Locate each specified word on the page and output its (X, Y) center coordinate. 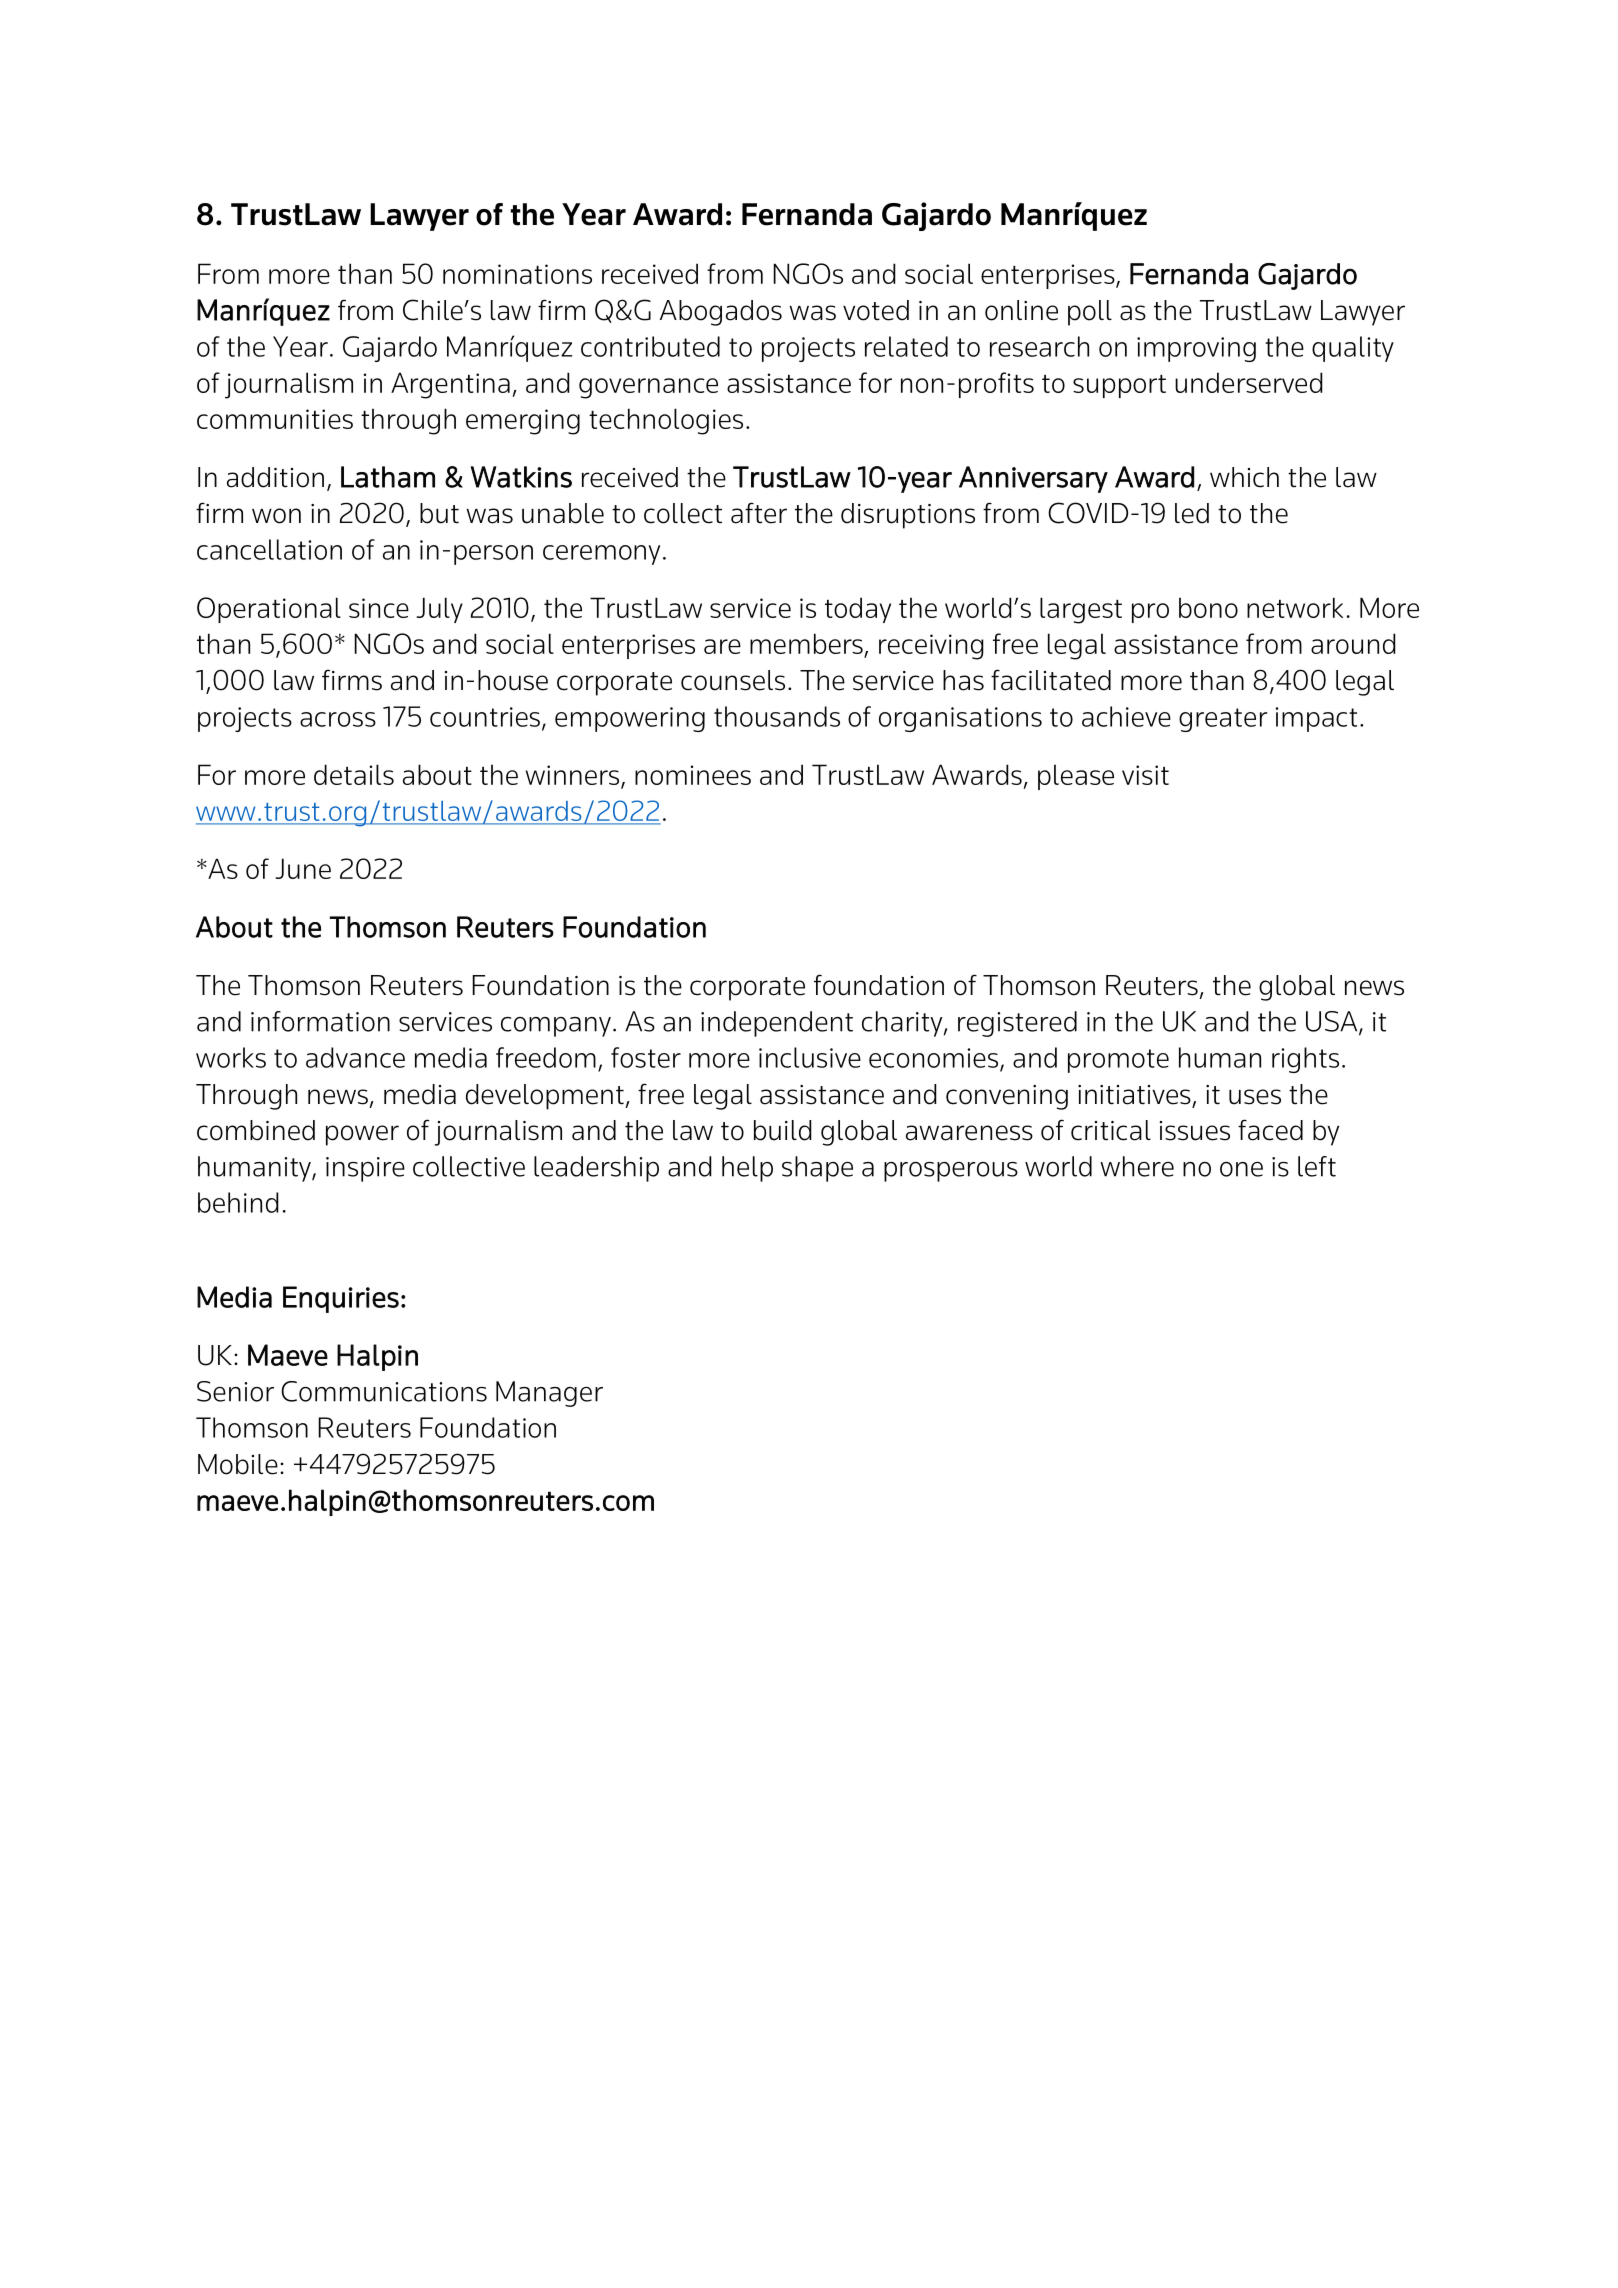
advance (355, 1057)
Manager (549, 1394)
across (338, 719)
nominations (517, 274)
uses (1255, 1097)
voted (876, 310)
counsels (733, 680)
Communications (384, 1391)
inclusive (810, 1057)
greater (1223, 720)
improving (1196, 349)
